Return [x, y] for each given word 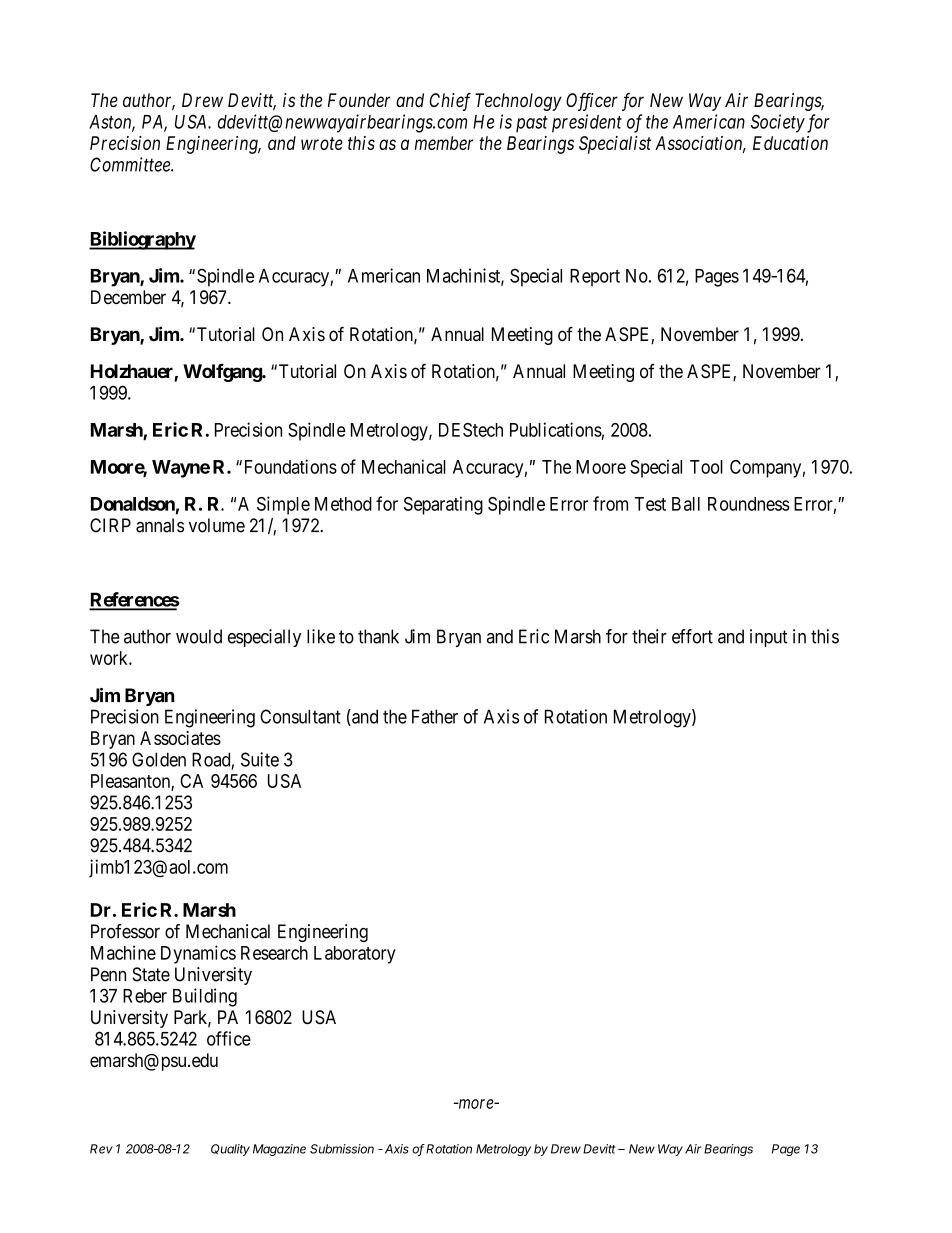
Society [778, 123]
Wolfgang [223, 372]
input [768, 638]
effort [692, 636]
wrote [322, 143]
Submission [342, 1149]
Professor [125, 931]
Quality [230, 1150]
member [444, 143]
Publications [556, 429]
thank [378, 636]
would [199, 636]
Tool [706, 467]
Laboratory [355, 955]
